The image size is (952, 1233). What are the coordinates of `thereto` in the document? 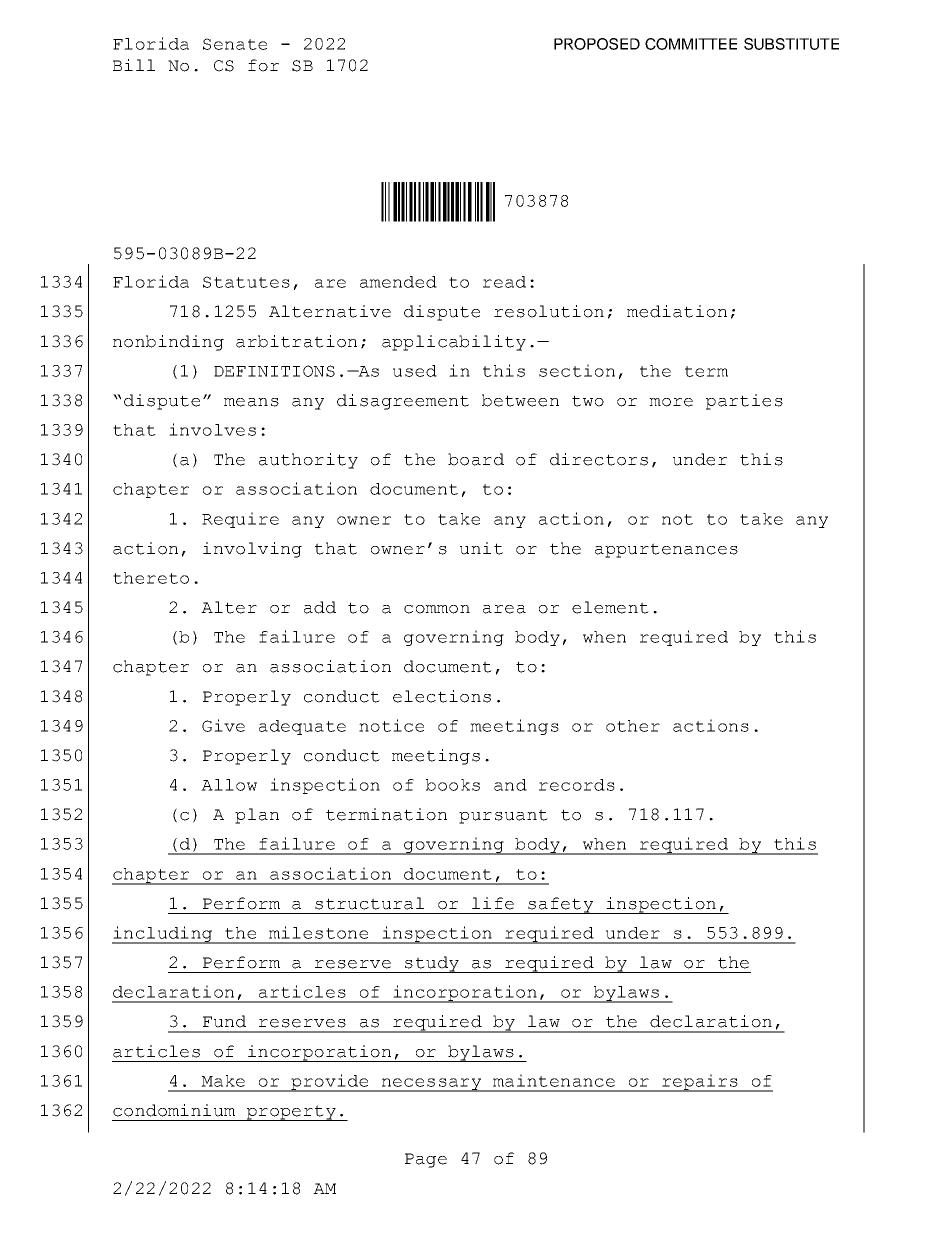 It's located at (151, 578).
